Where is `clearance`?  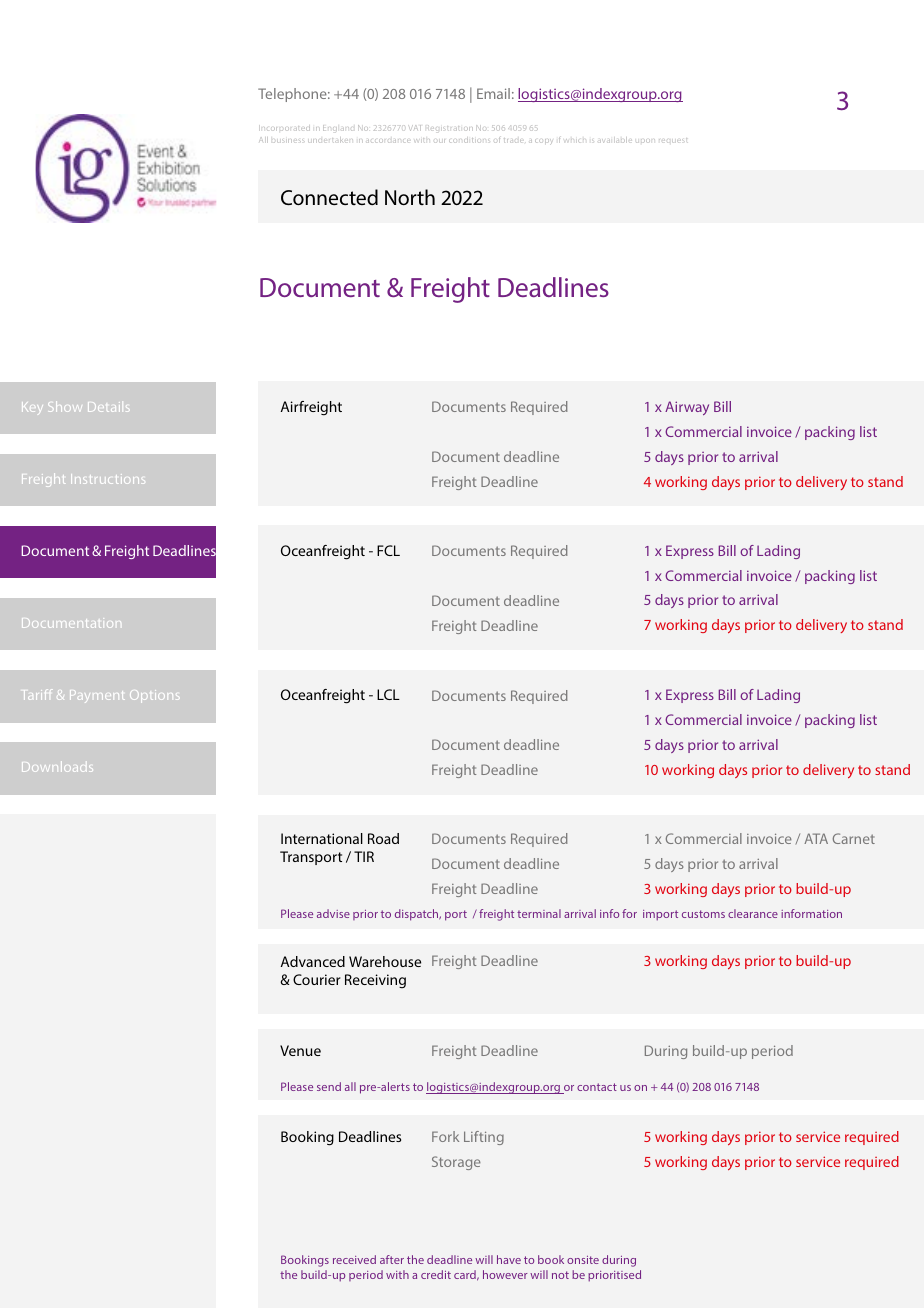 clearance is located at coordinates (753, 913).
